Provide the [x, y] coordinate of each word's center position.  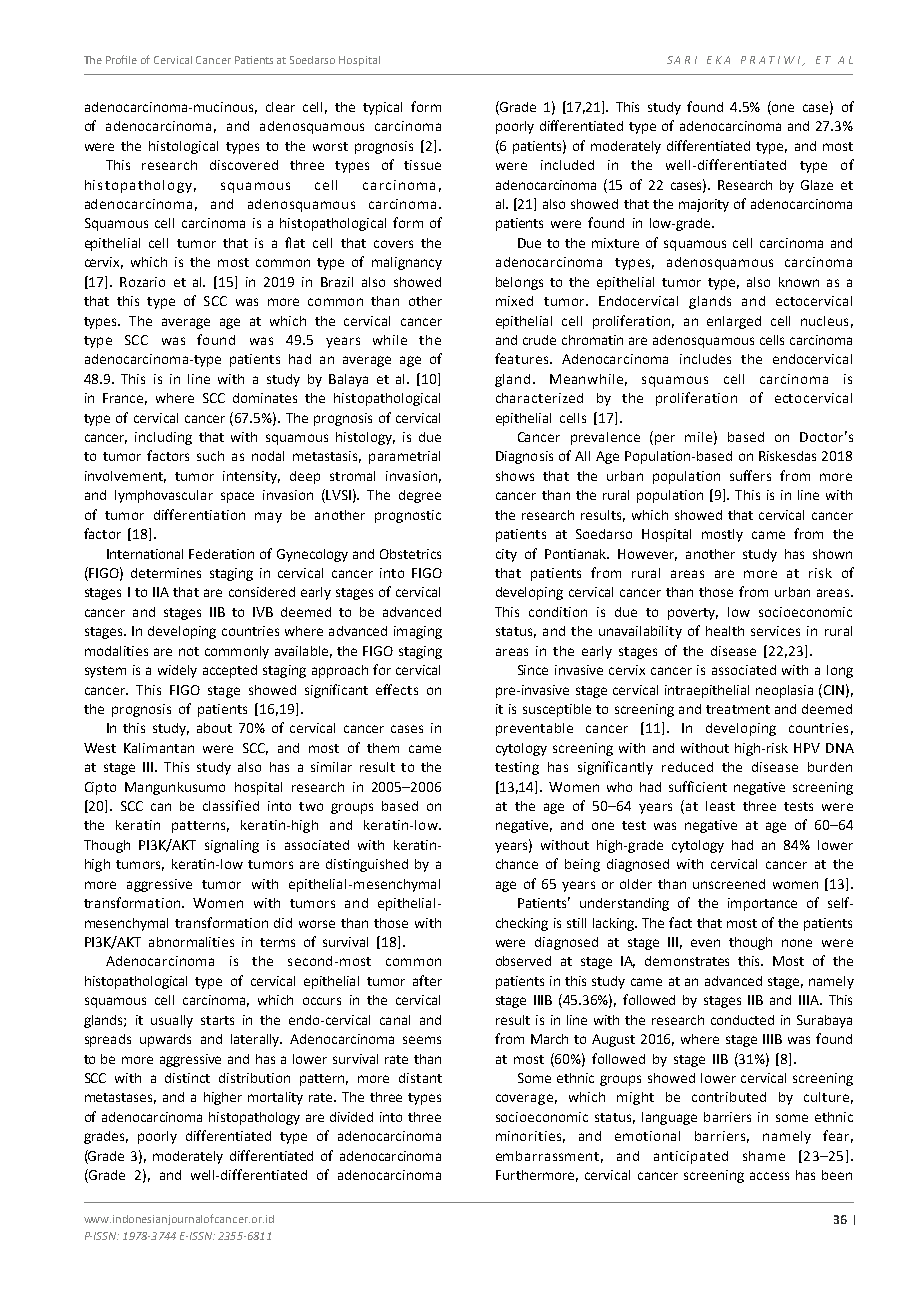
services [775, 631]
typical [382, 108]
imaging [418, 632]
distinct [187, 1078]
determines [166, 573]
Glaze [817, 185]
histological [183, 147]
